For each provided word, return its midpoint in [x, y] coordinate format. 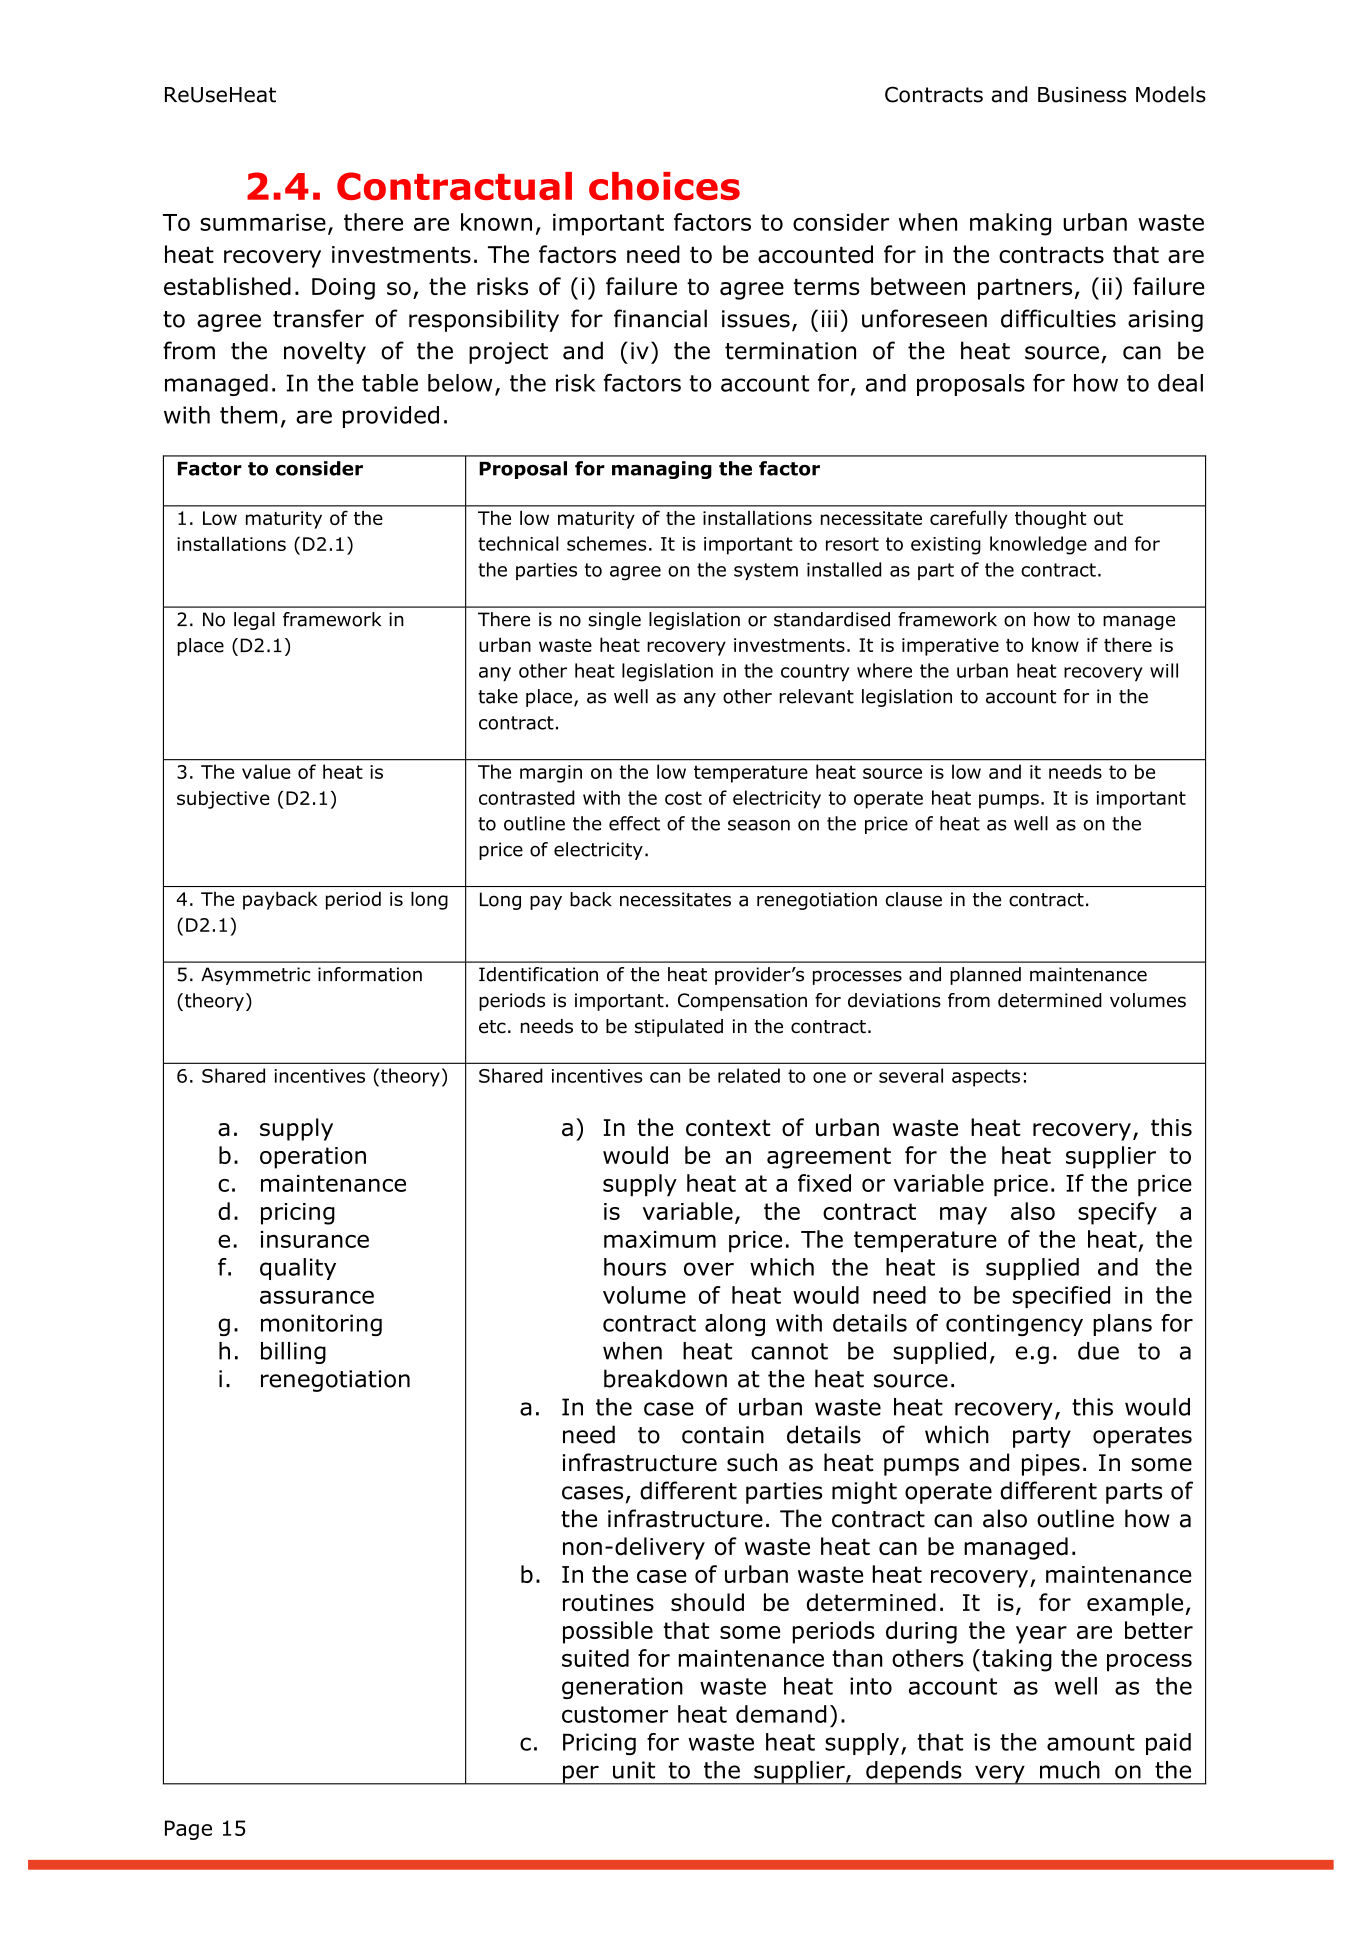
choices [664, 186]
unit [634, 1770]
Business [1082, 95]
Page [188, 1830]
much [1070, 1770]
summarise [263, 222]
